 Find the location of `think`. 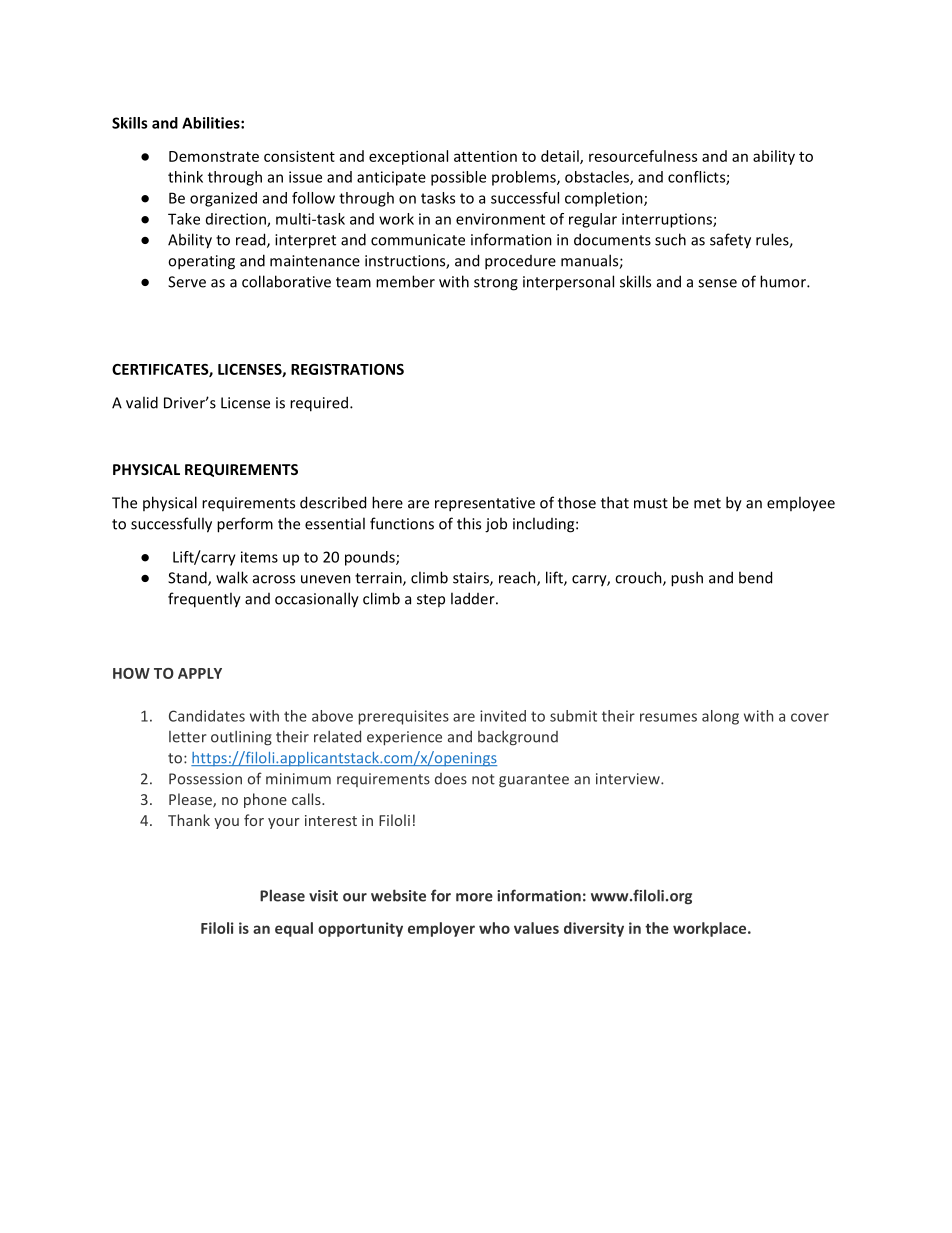

think is located at coordinates (185, 177).
